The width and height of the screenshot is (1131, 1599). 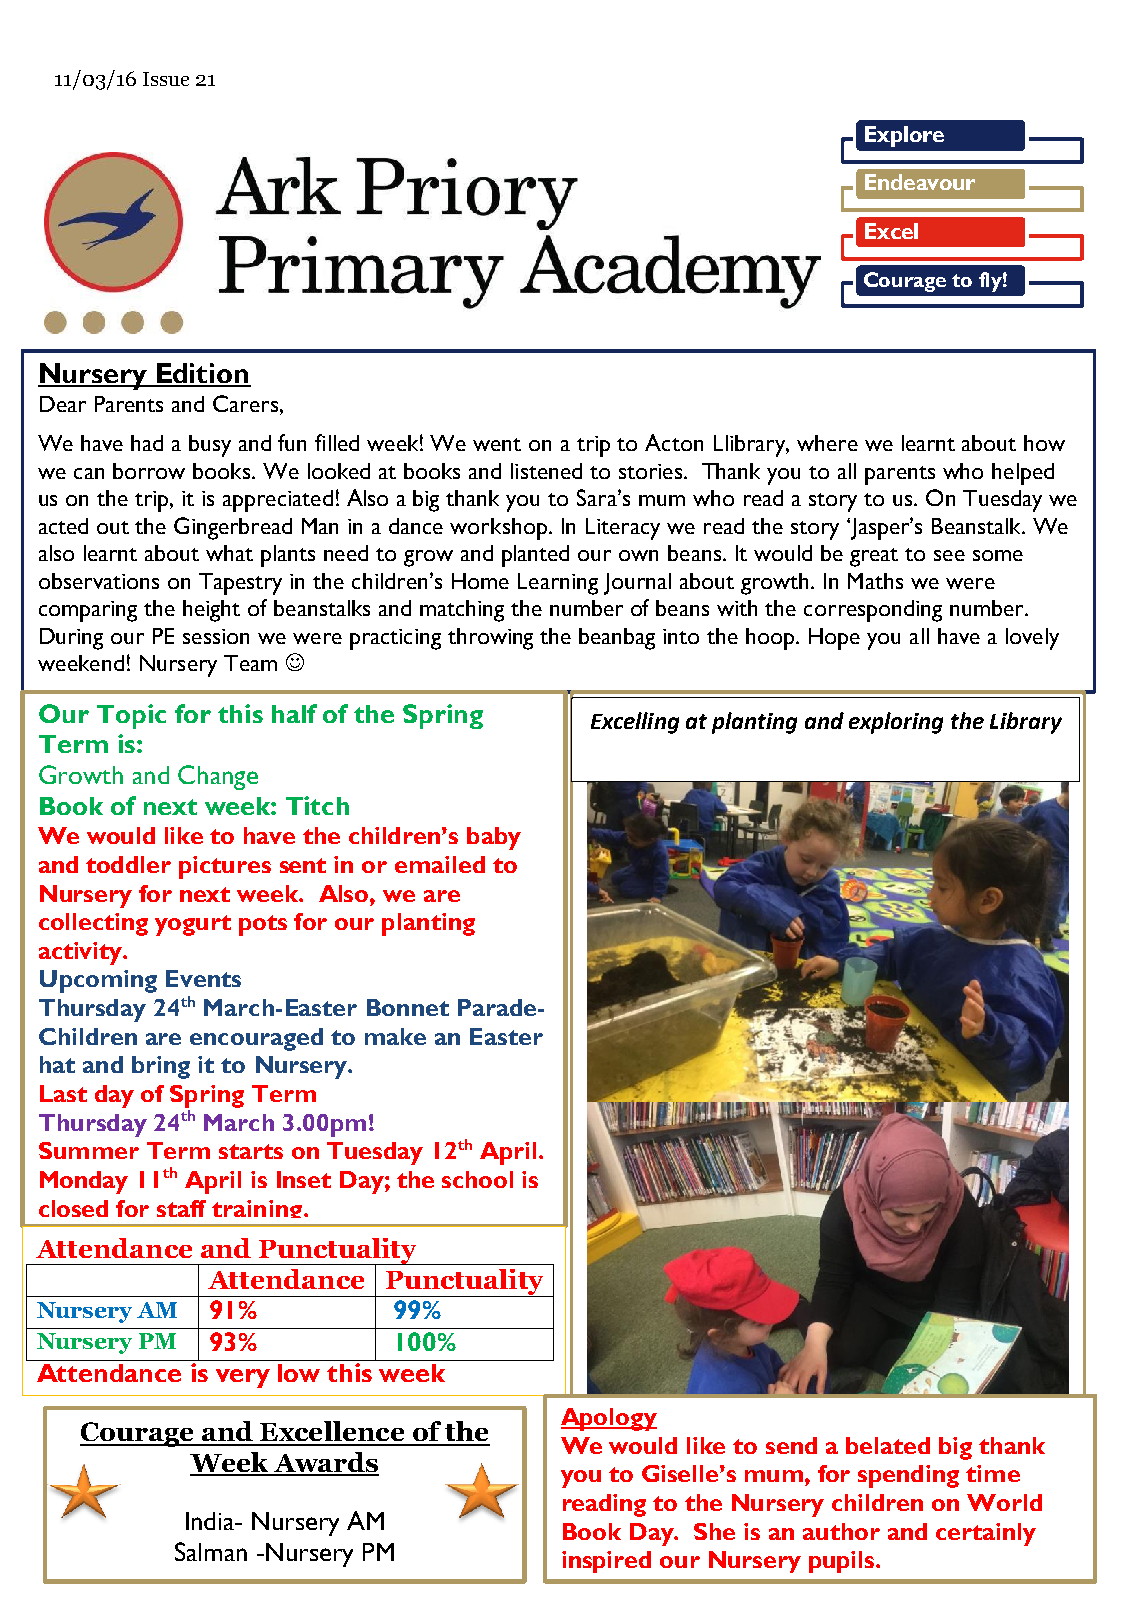 What do you see at coordinates (203, 374) in the screenshot?
I see `Edition` at bounding box center [203, 374].
